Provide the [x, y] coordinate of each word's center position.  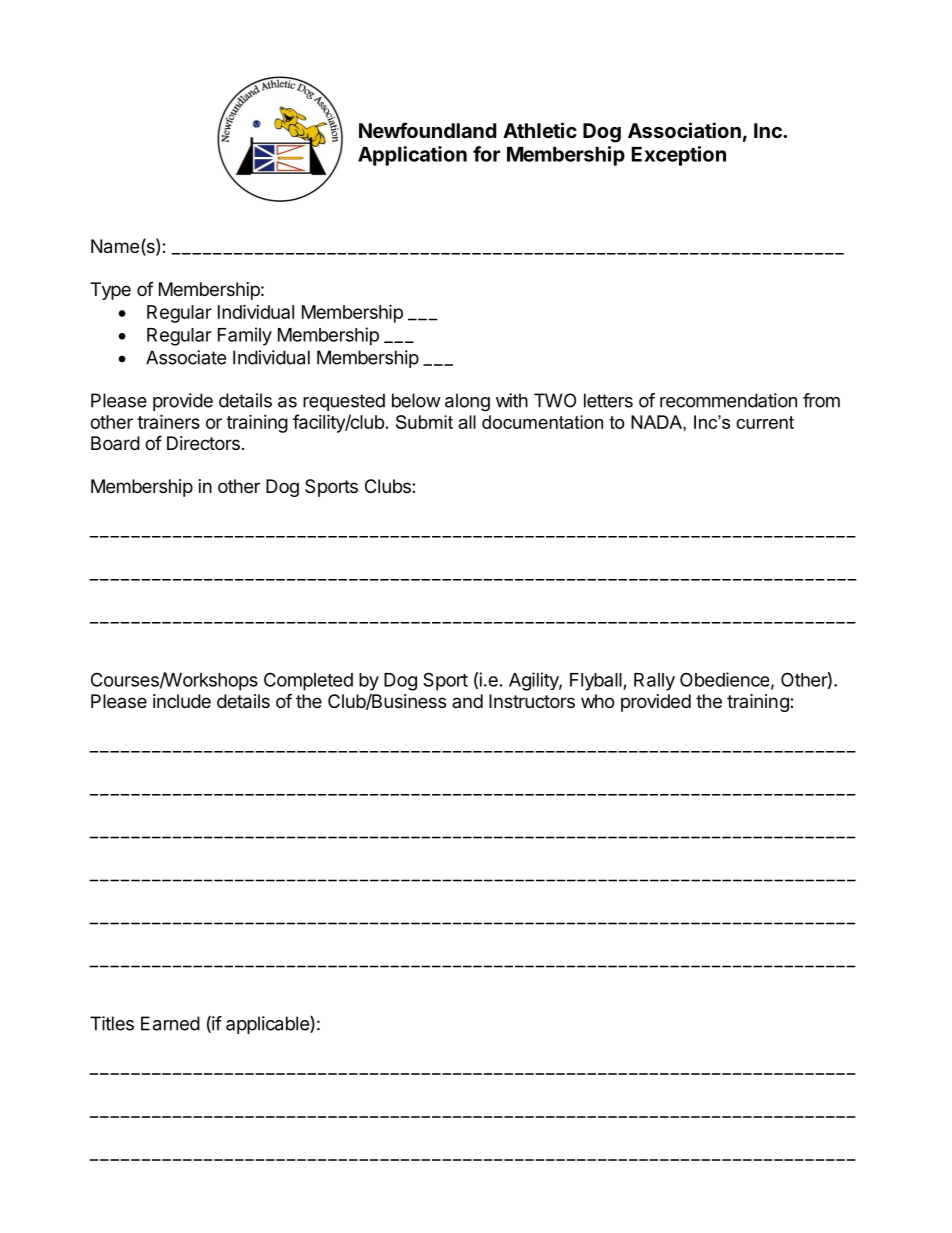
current [765, 422]
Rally [654, 682]
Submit [424, 422]
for [486, 154]
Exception [679, 156]
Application [412, 156]
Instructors [532, 701]
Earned [170, 1023]
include [182, 701]
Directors [203, 443]
